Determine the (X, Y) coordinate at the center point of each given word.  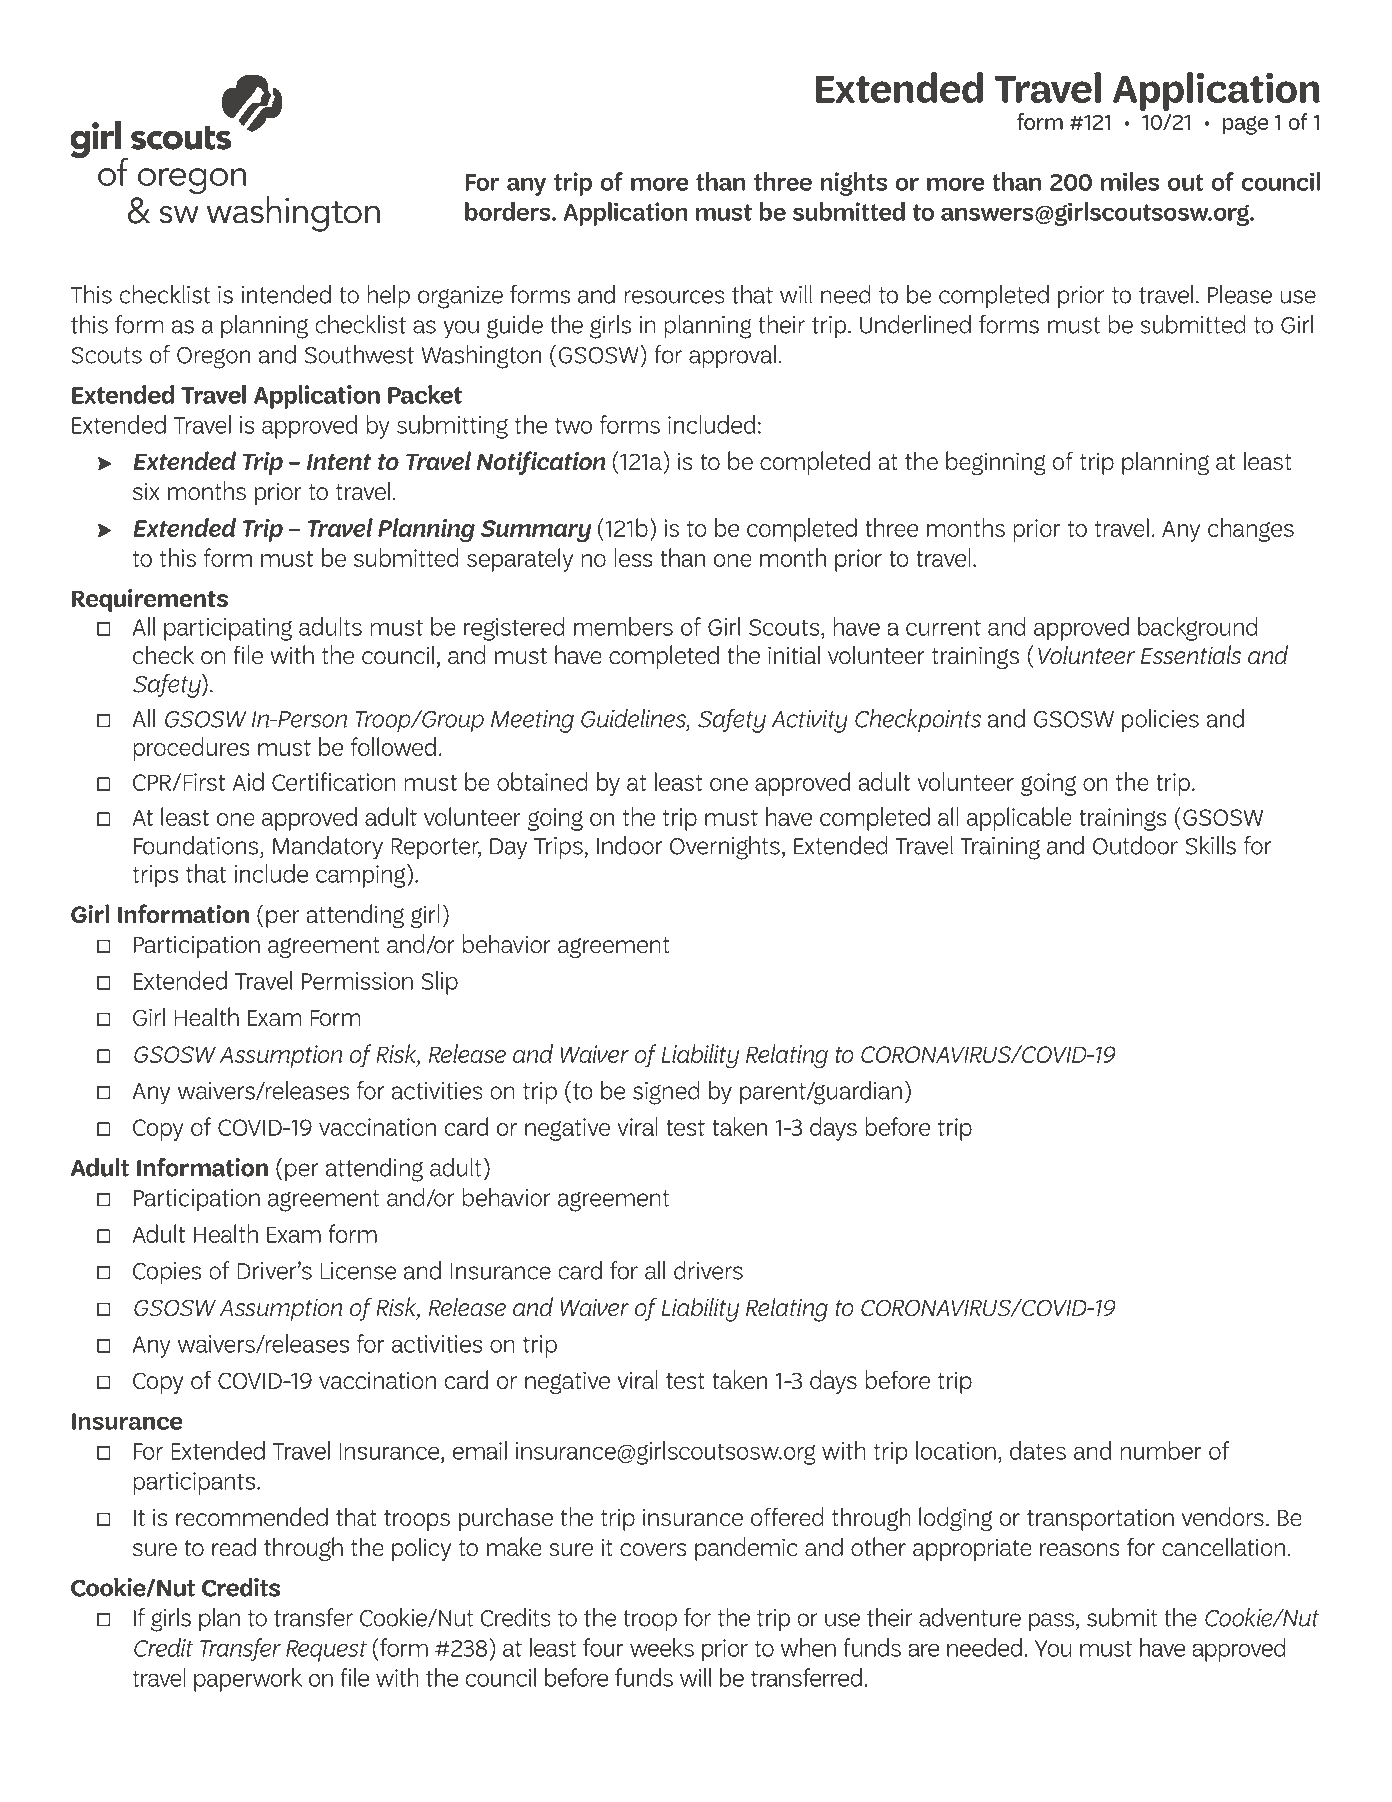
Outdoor (1135, 845)
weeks (662, 1647)
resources (674, 297)
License (358, 1271)
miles (1130, 181)
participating (228, 629)
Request (326, 1651)
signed (666, 1093)
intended (286, 294)
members (623, 626)
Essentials (1191, 655)
